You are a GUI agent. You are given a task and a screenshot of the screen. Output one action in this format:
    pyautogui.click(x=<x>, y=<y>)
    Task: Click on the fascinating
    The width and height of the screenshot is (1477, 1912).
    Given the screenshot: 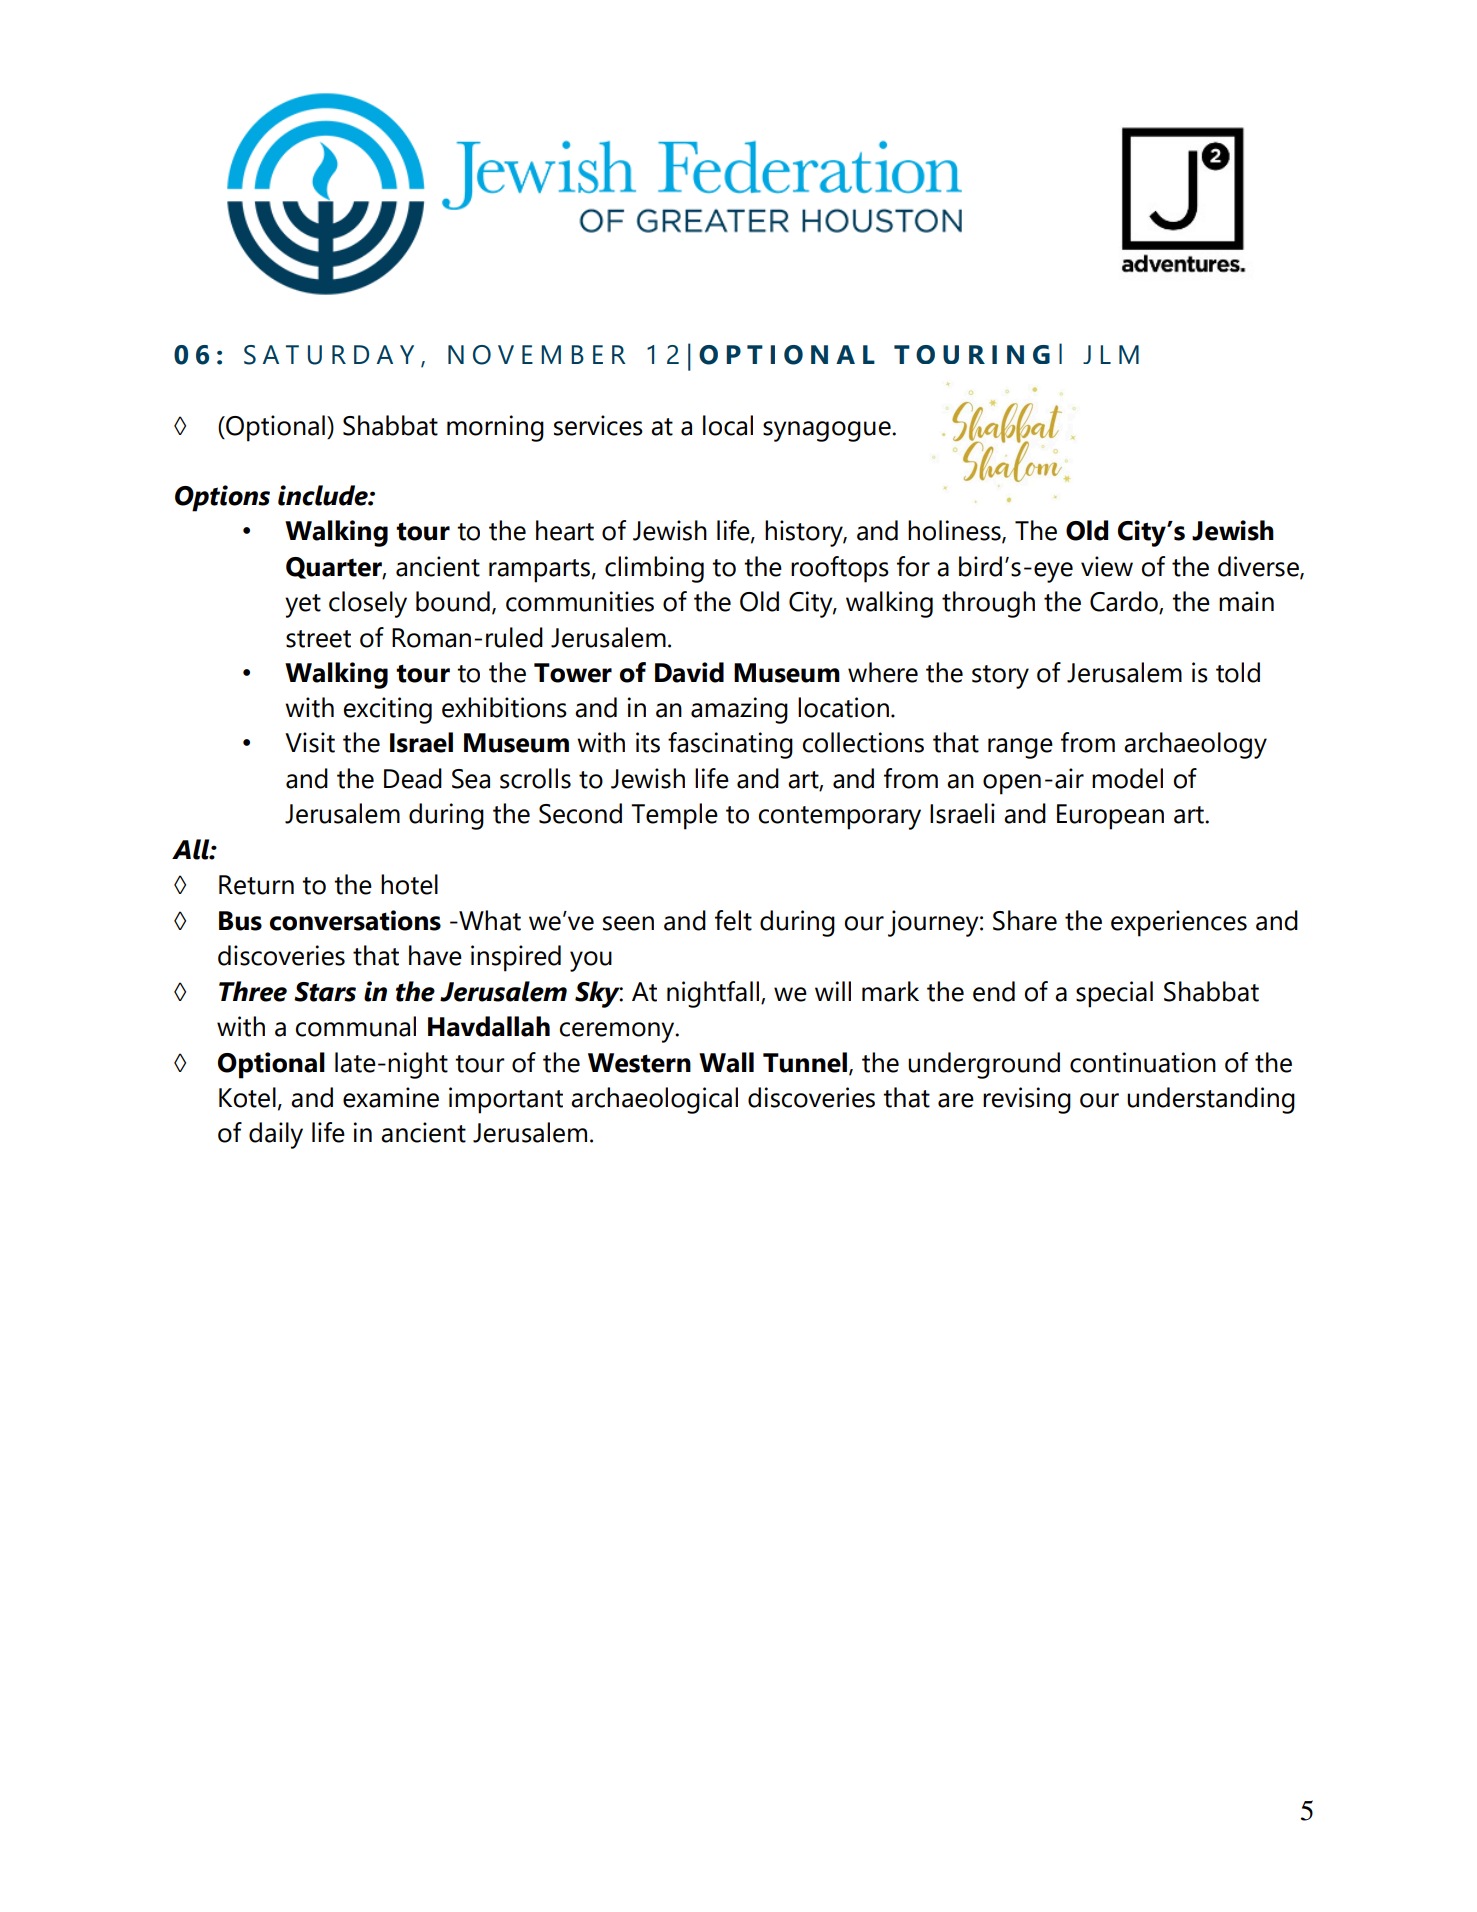 What is the action you would take?
    pyautogui.click(x=730, y=745)
